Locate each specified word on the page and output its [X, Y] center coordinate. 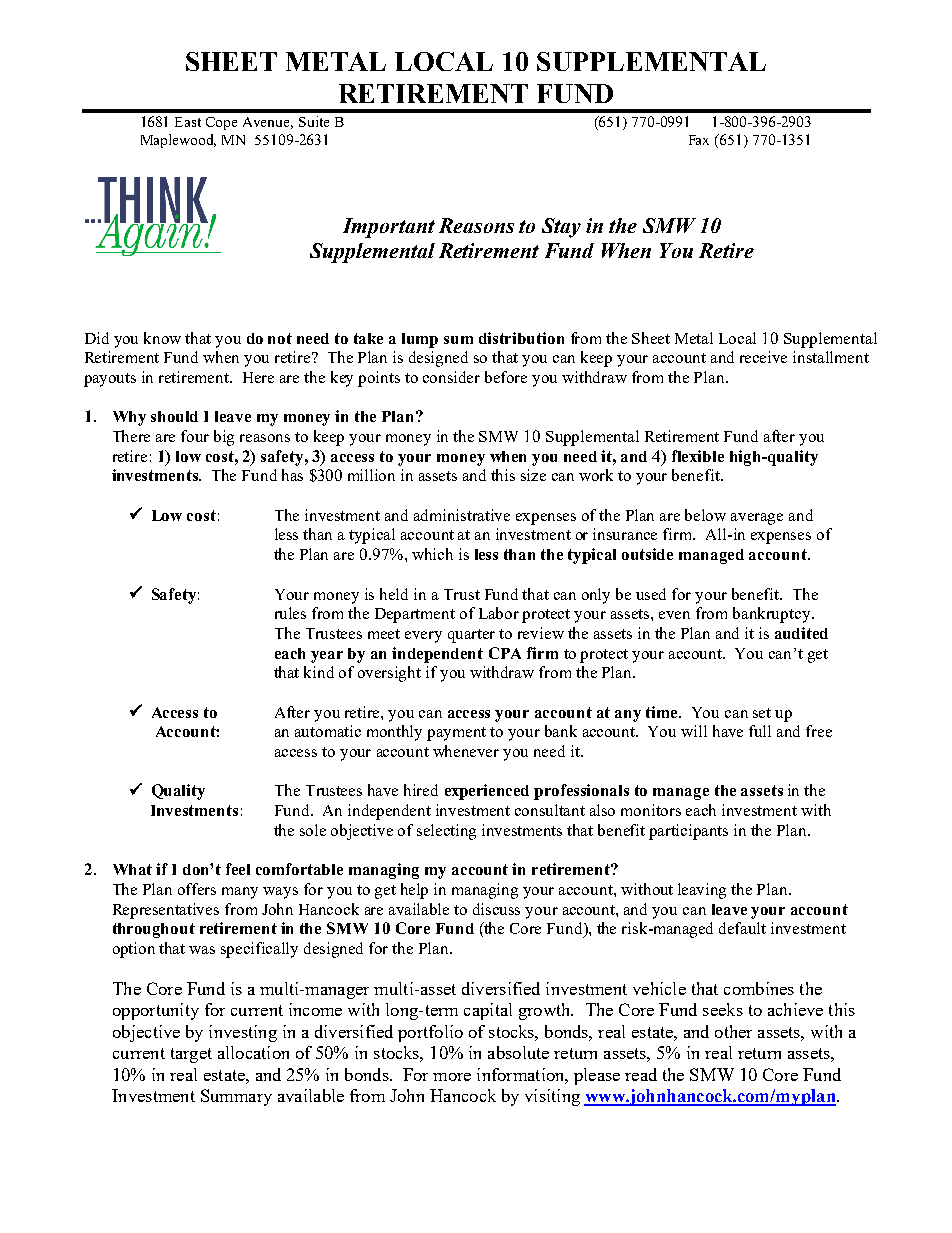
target [191, 1055]
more [452, 1077]
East [188, 122]
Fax [699, 140]
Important [389, 228]
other [733, 1031]
